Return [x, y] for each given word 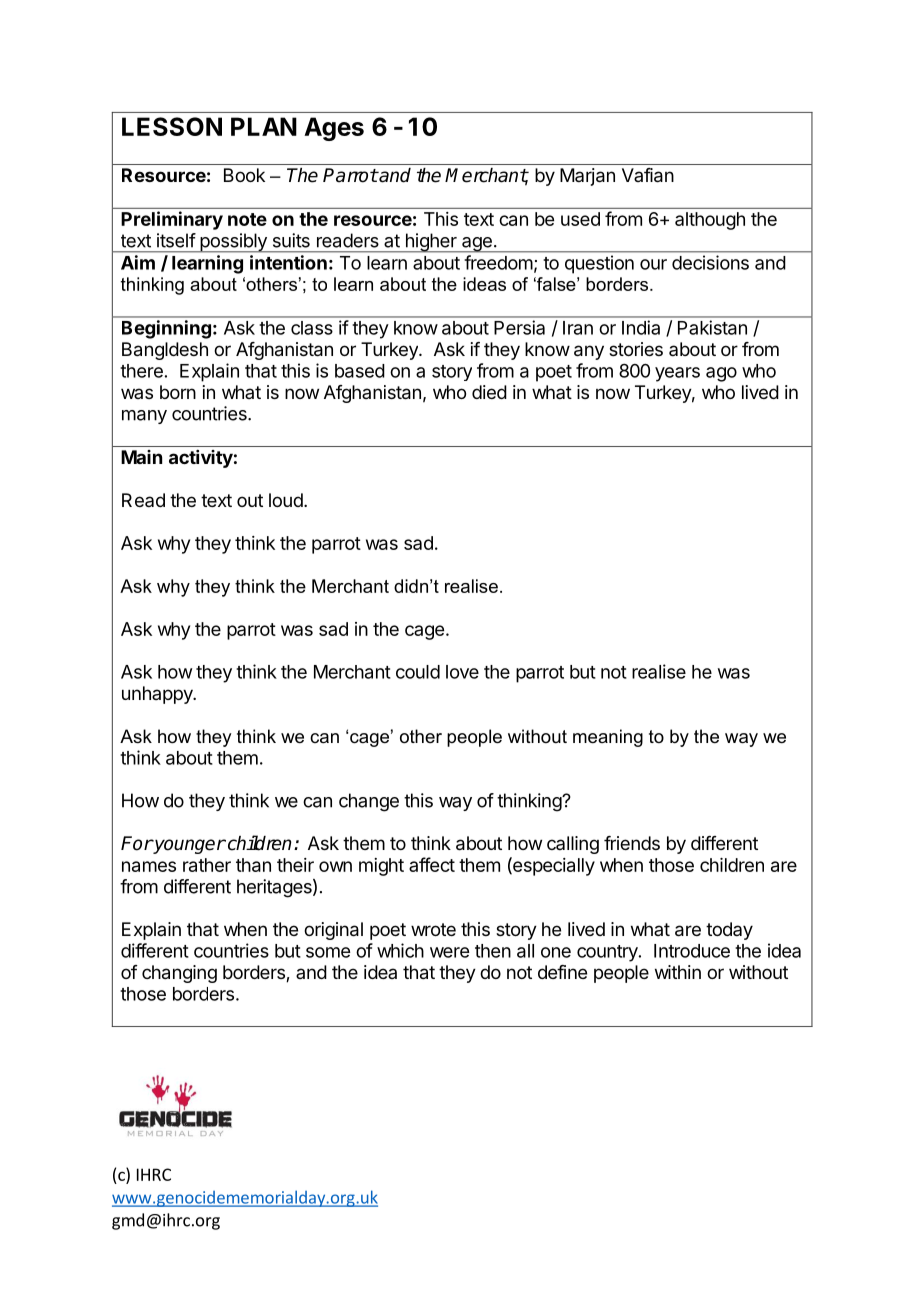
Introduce [692, 951]
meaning [608, 738]
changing [179, 974]
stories [636, 349]
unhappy [158, 695]
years [677, 374]
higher [431, 243]
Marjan [587, 177]
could [418, 672]
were [449, 952]
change [369, 802]
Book [244, 175]
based [360, 371]
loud [286, 500]
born [178, 392]
